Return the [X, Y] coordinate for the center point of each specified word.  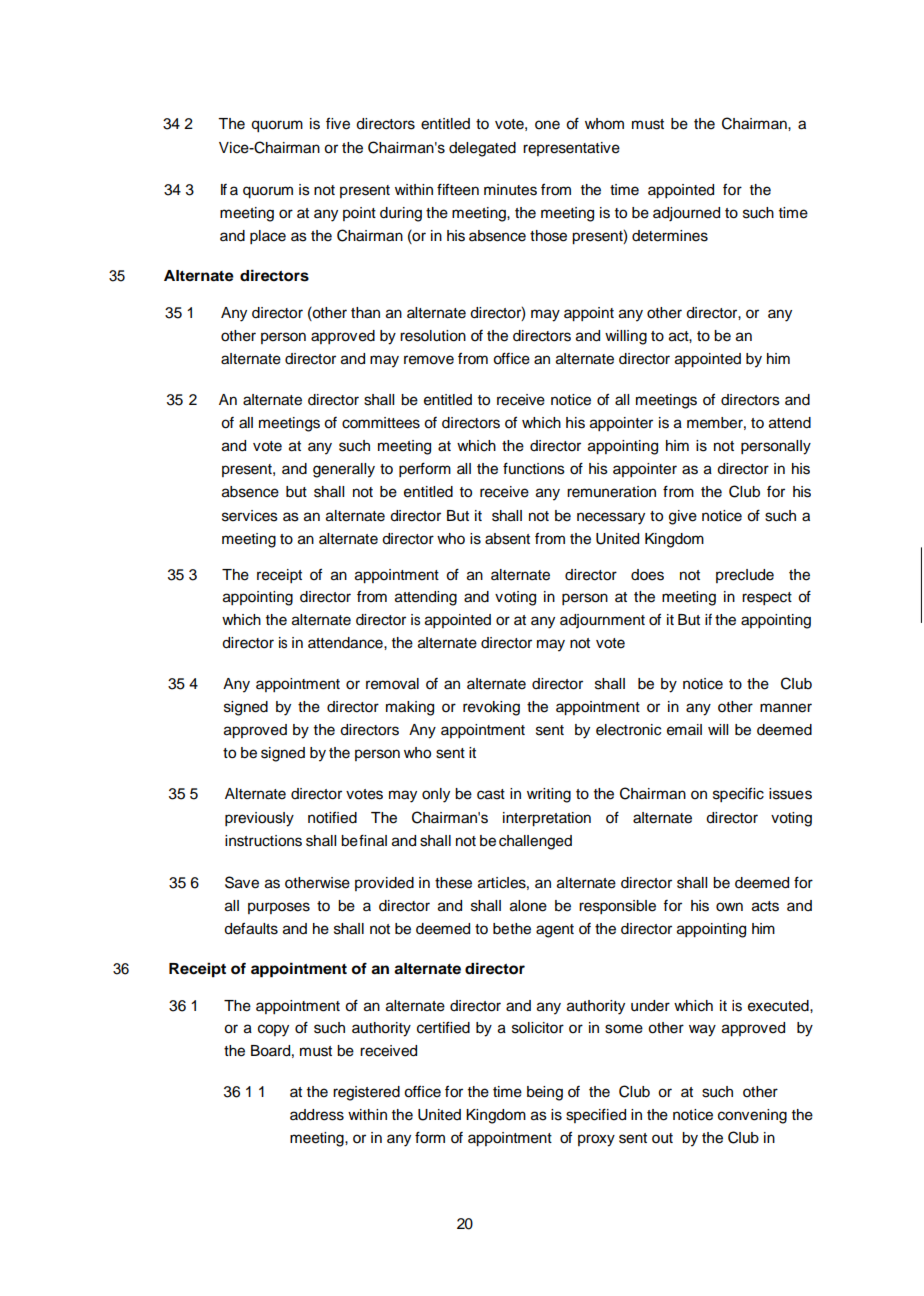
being [545, 1093]
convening [752, 1116]
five [338, 123]
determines [670, 236]
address [317, 1115]
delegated [482, 149]
